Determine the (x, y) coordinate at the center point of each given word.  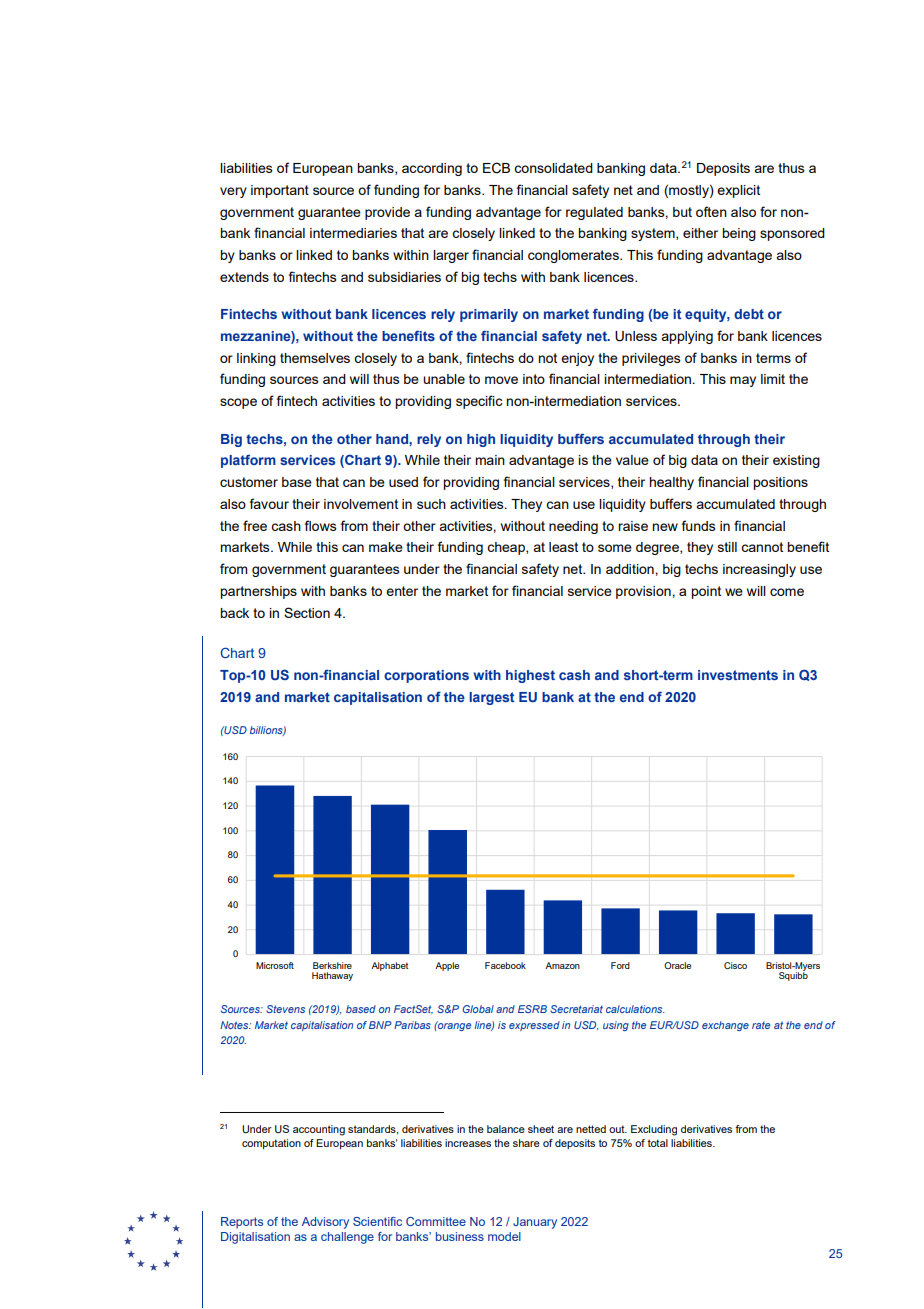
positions (780, 483)
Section (307, 612)
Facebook (505, 965)
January (535, 1223)
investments (738, 675)
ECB (496, 168)
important (280, 191)
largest (492, 698)
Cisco (735, 965)
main (490, 460)
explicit (738, 191)
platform (248, 461)
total (658, 1143)
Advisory (325, 1223)
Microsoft (275, 965)
